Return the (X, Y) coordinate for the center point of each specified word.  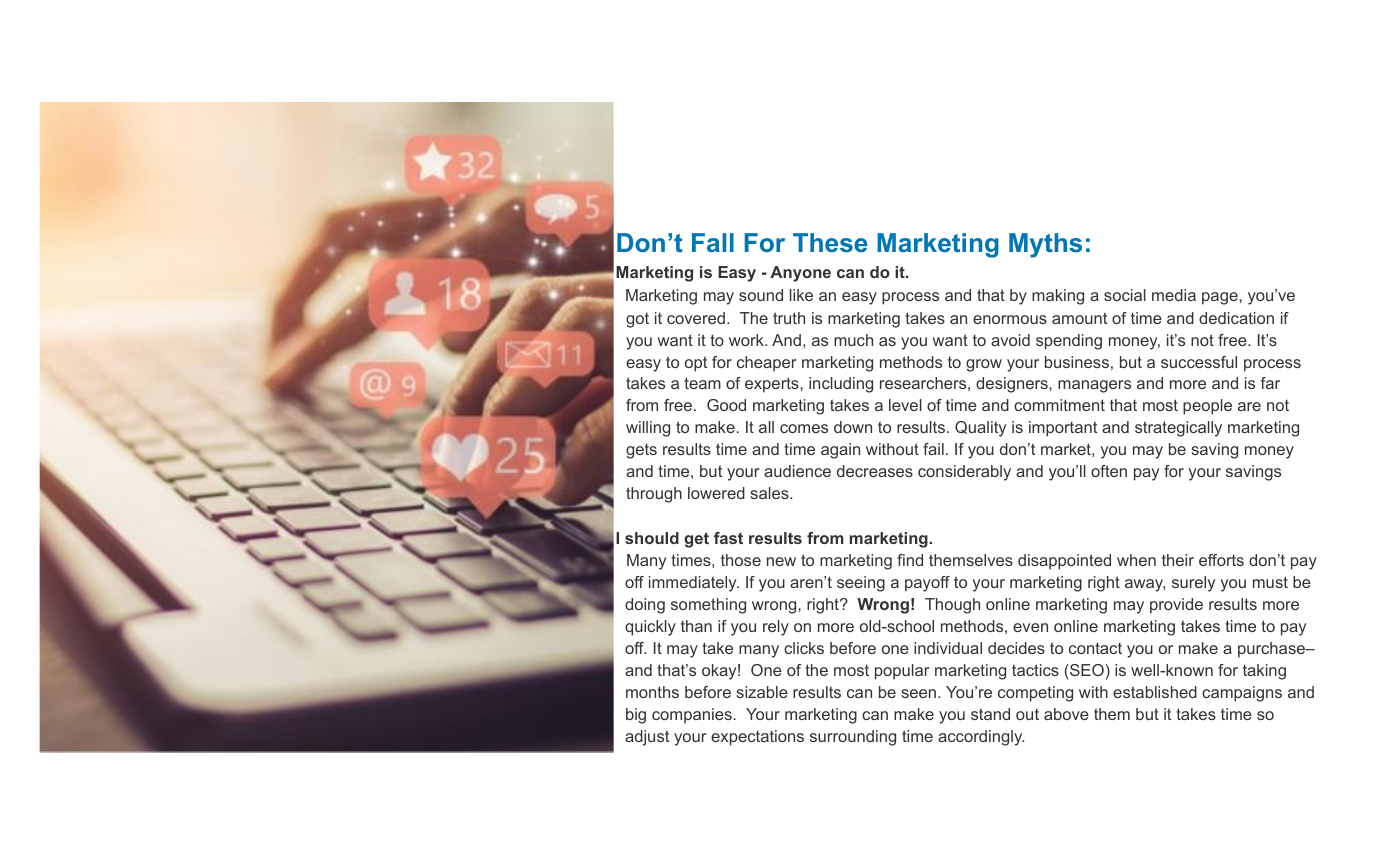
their (1178, 560)
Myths (1045, 245)
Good (726, 405)
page (1221, 298)
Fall (713, 242)
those (741, 560)
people (1207, 407)
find (910, 560)
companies (692, 716)
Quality (980, 429)
